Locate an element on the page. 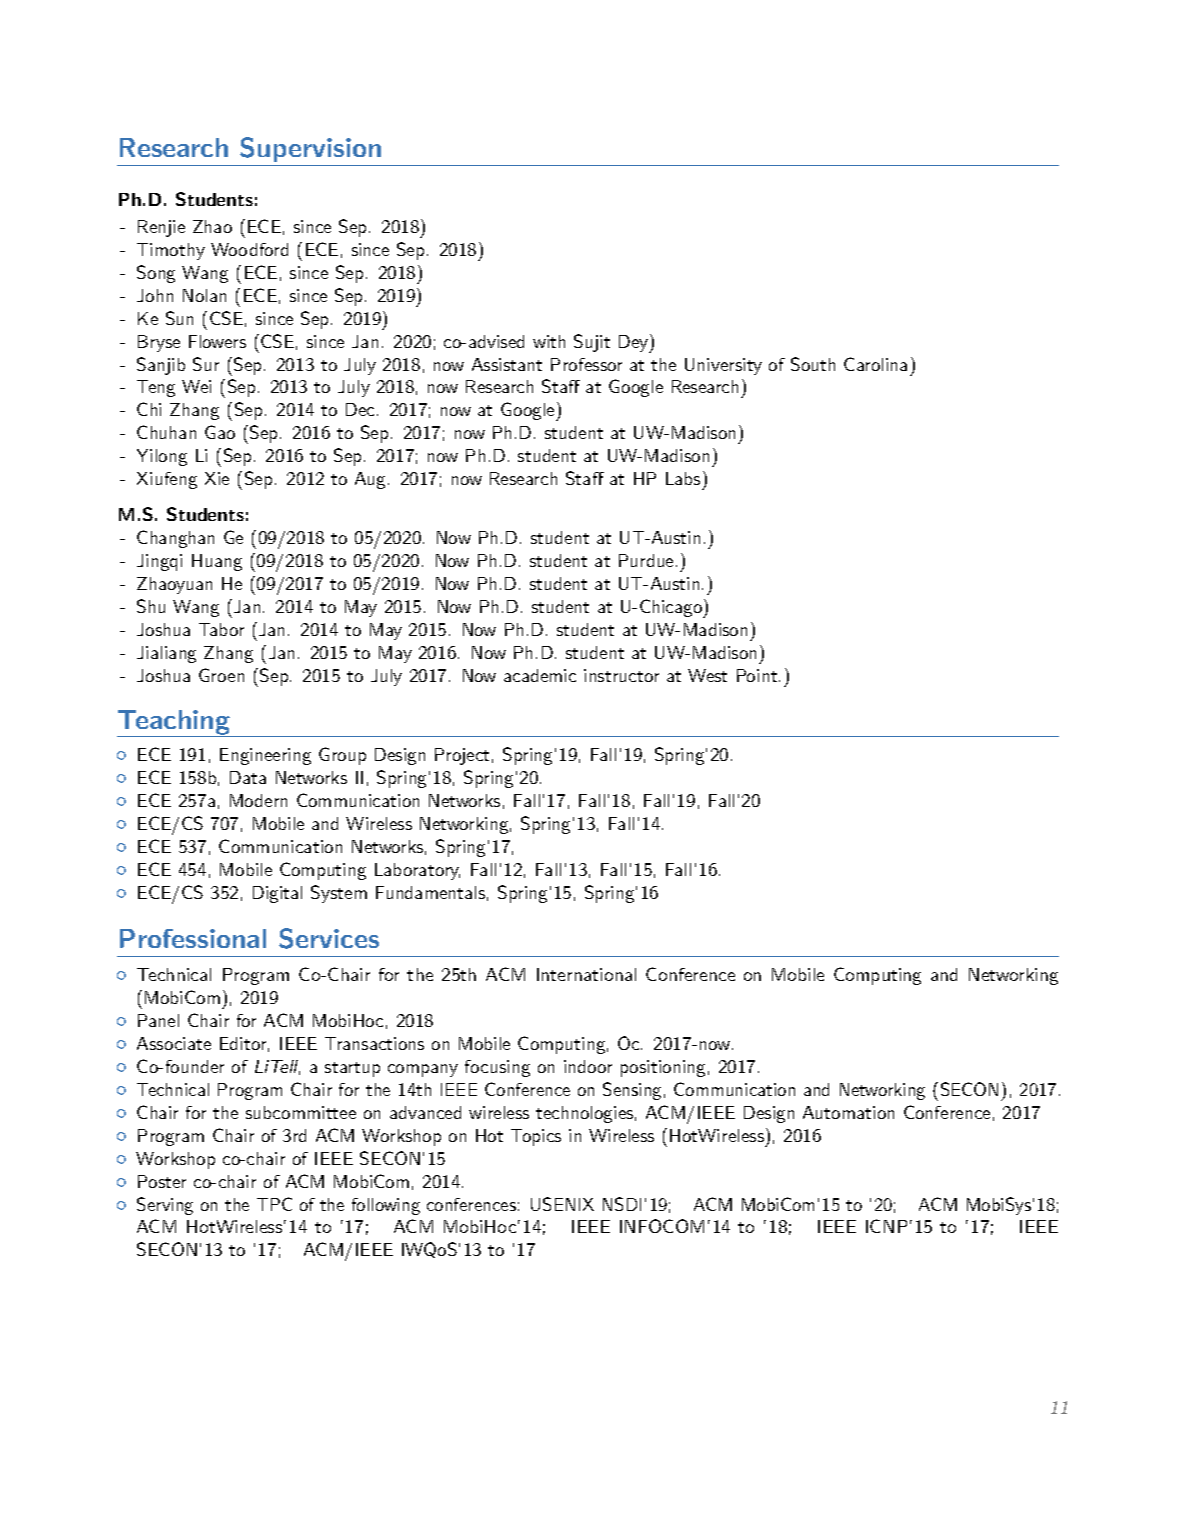  TPC is located at coordinates (274, 1204).
